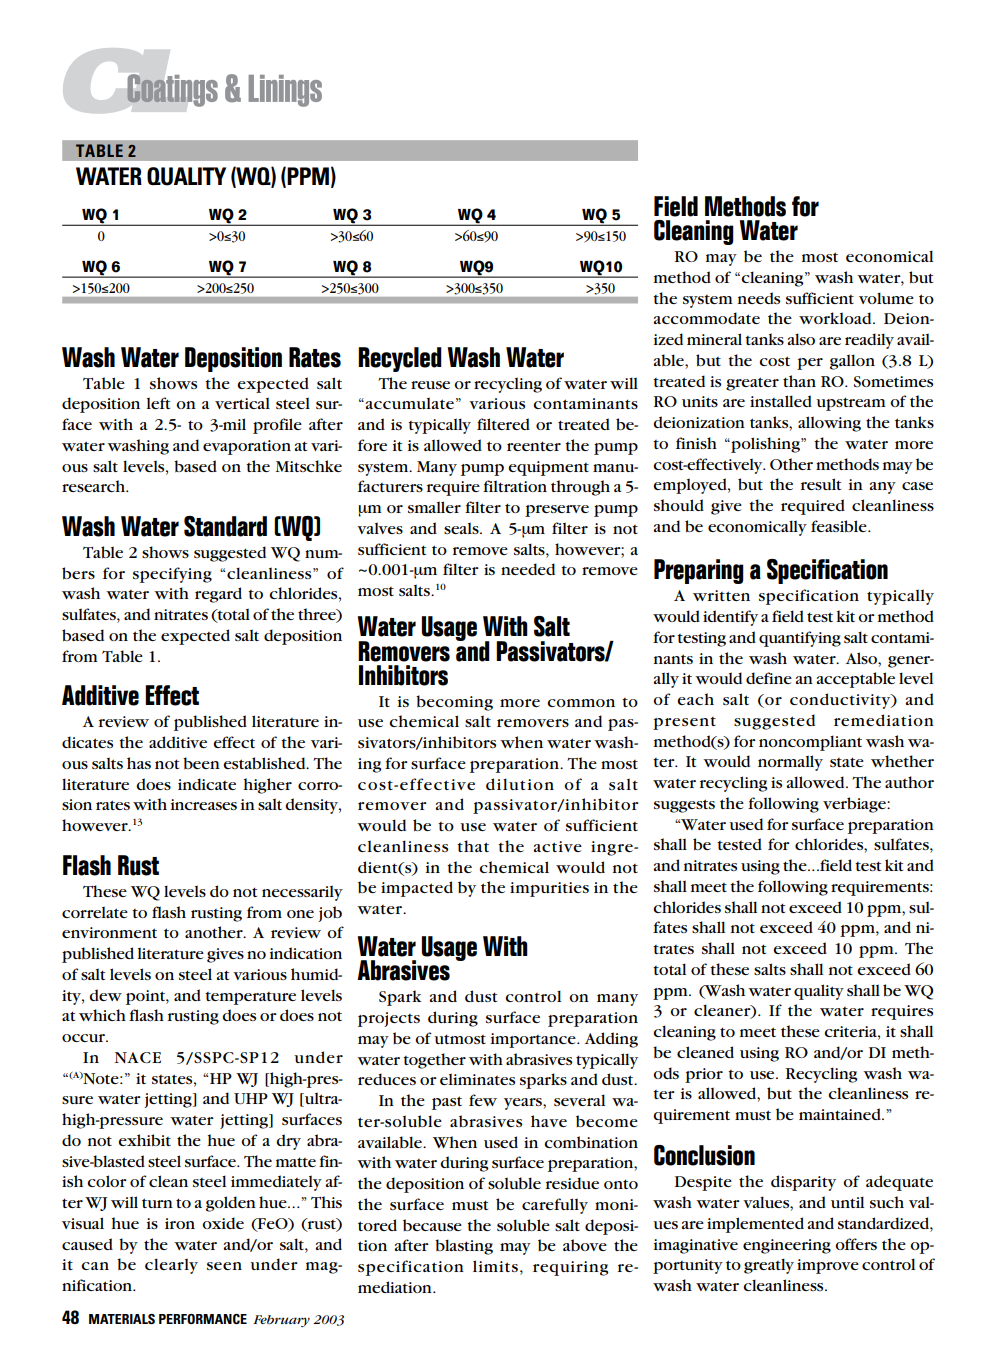 This screenshot has width=996, height=1354. I want to click on temperature, so click(250, 998).
